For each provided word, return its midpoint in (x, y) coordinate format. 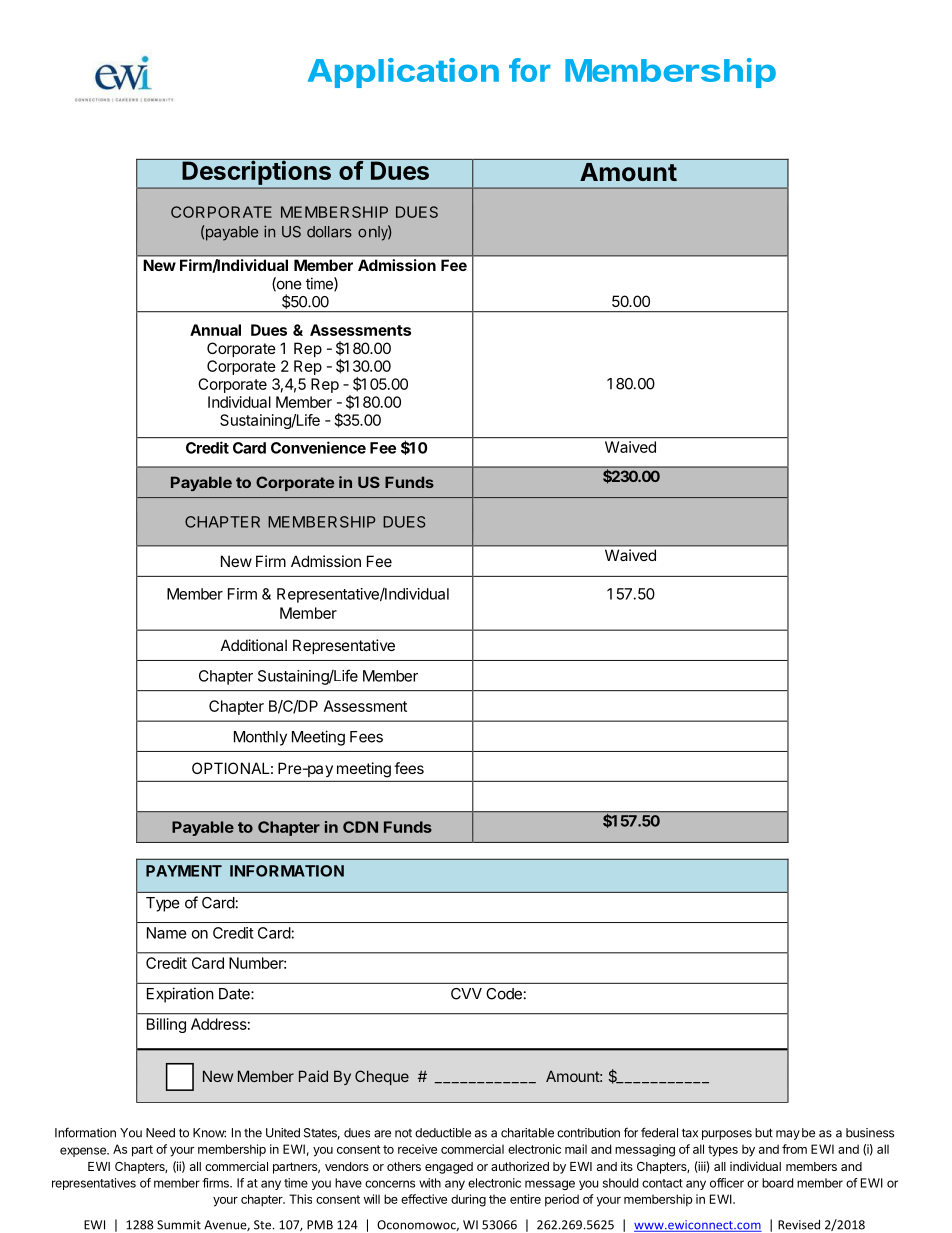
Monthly (260, 738)
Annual (215, 330)
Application (403, 73)
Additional (254, 645)
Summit (179, 1225)
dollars (329, 232)
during (468, 1200)
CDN (360, 827)
